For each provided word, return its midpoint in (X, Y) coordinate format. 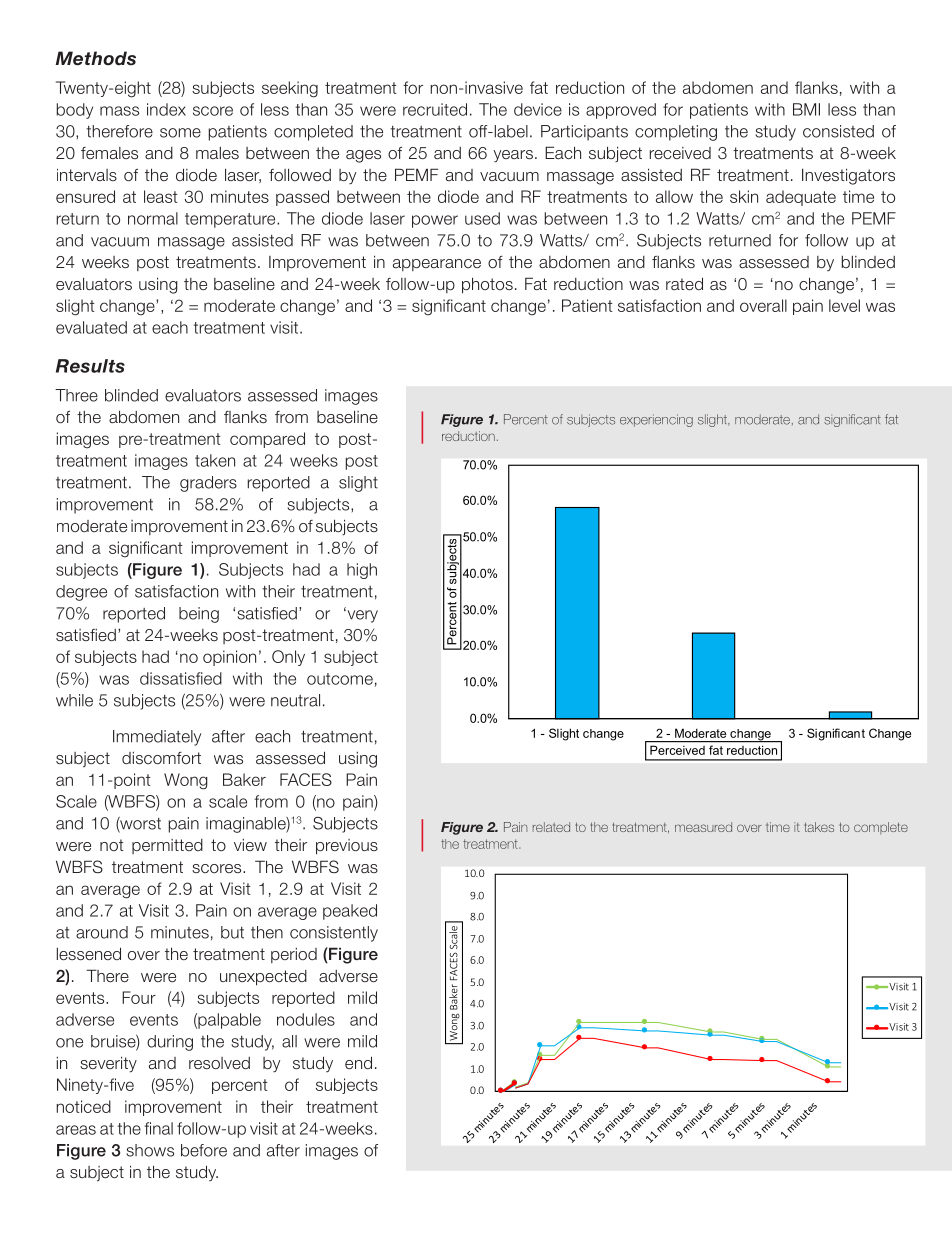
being (199, 615)
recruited (435, 109)
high (362, 571)
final (158, 1128)
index (166, 109)
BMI (806, 109)
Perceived (677, 750)
